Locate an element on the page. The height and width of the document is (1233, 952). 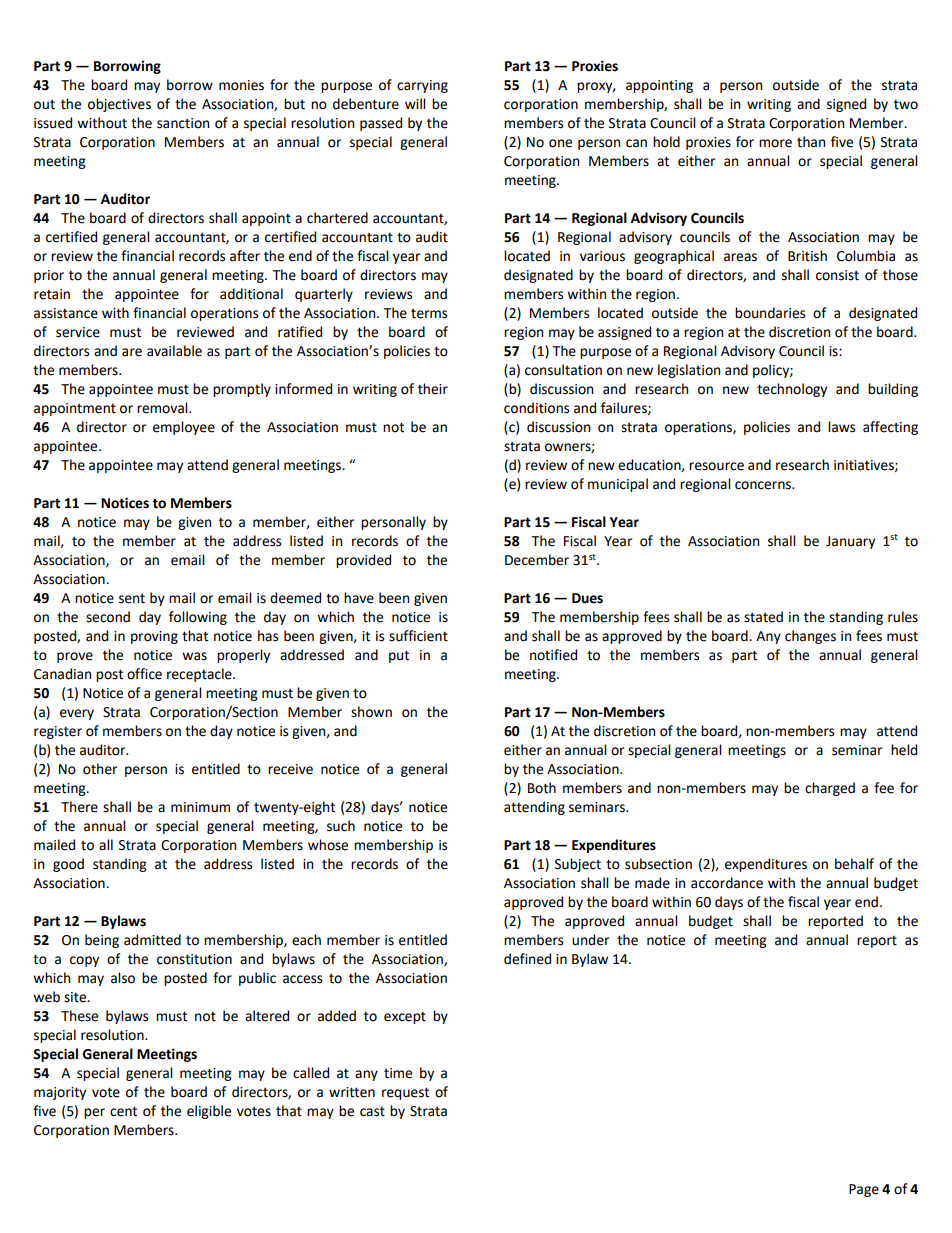
cent is located at coordinates (123, 1111).
